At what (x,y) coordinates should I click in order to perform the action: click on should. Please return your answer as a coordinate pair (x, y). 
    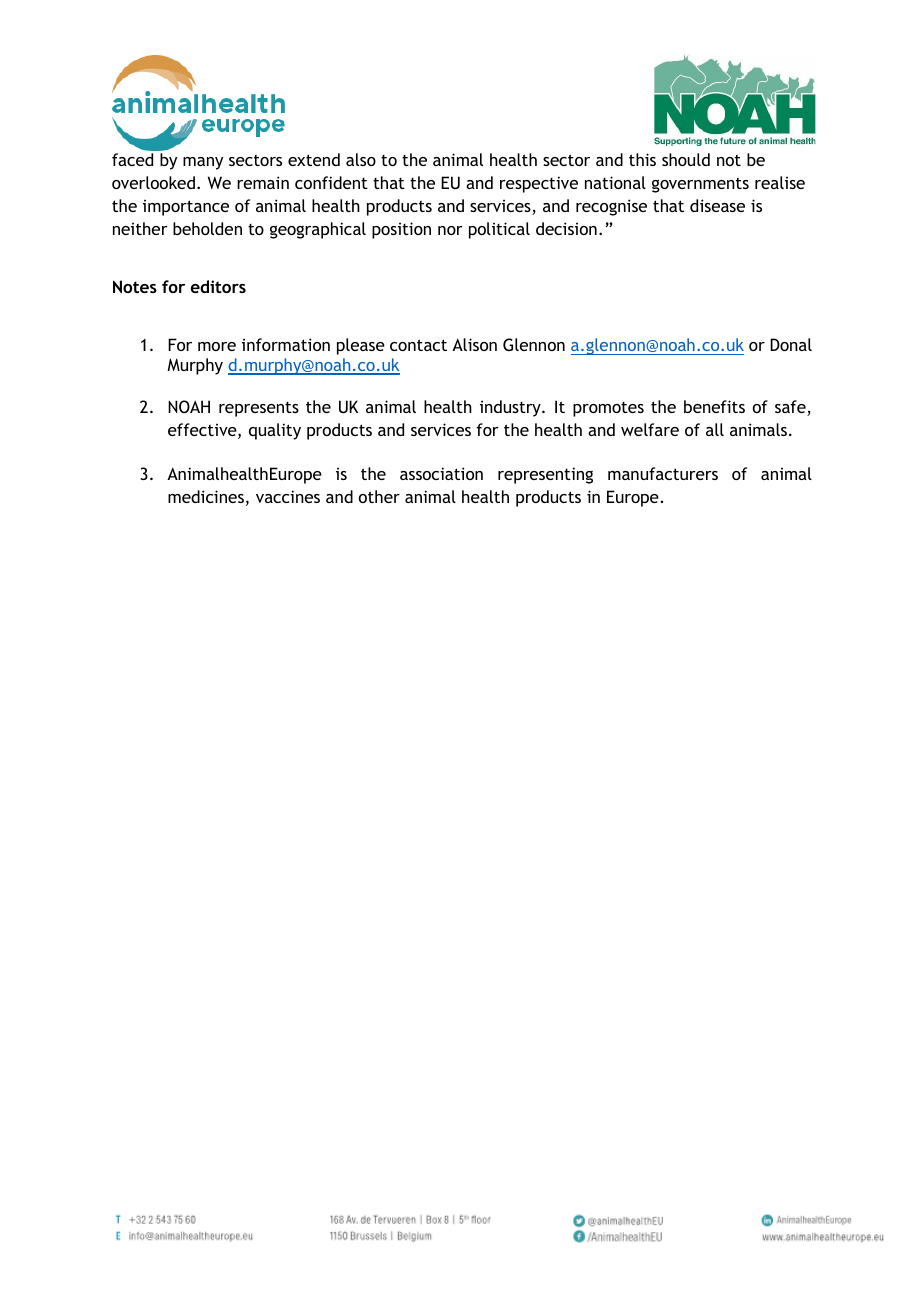
    Looking at the image, I should click on (686, 159).
